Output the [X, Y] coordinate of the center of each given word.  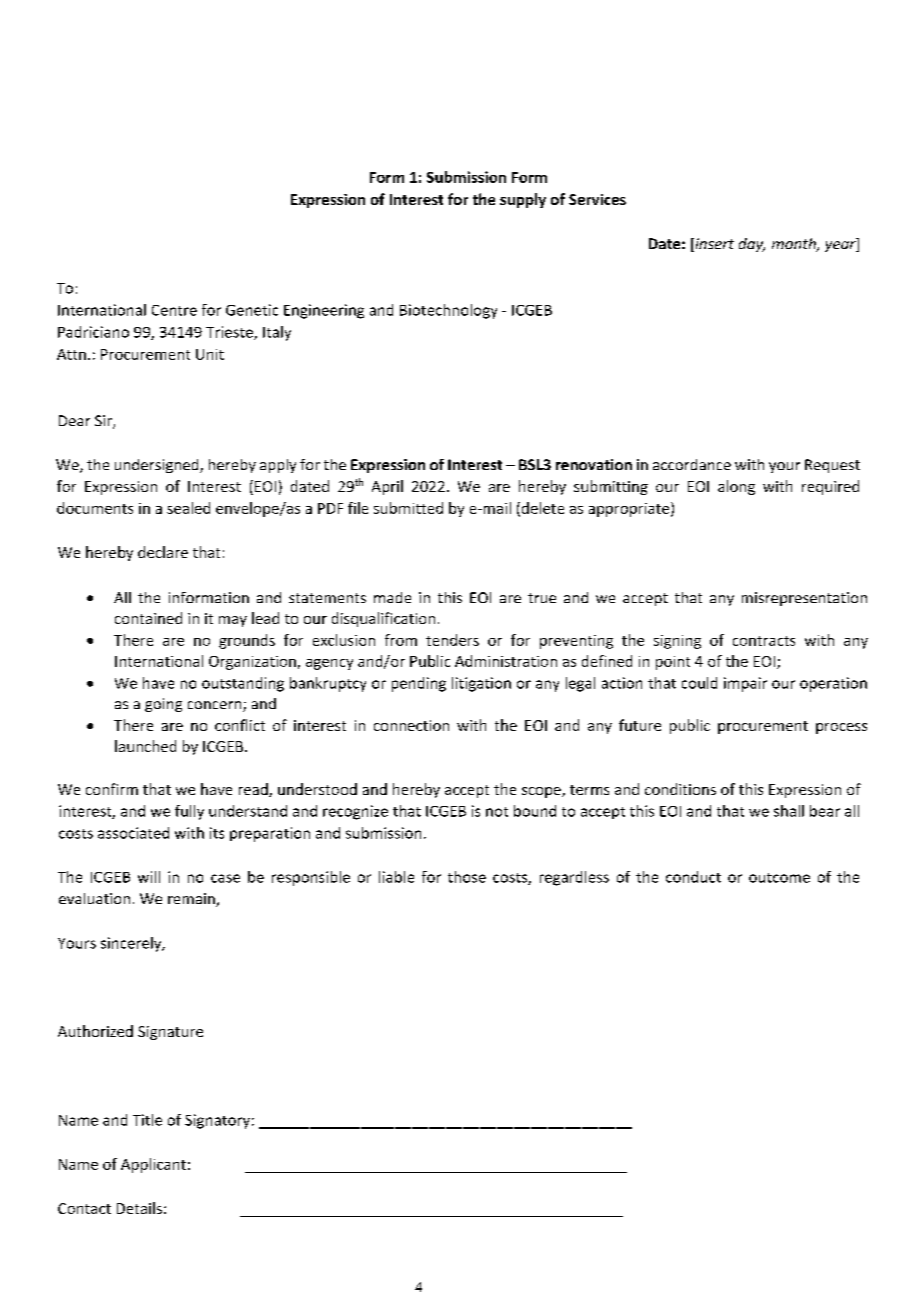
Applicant [153, 1165]
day [752, 245]
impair [745, 684]
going [163, 705]
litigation [481, 684]
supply [523, 200]
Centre [174, 310]
